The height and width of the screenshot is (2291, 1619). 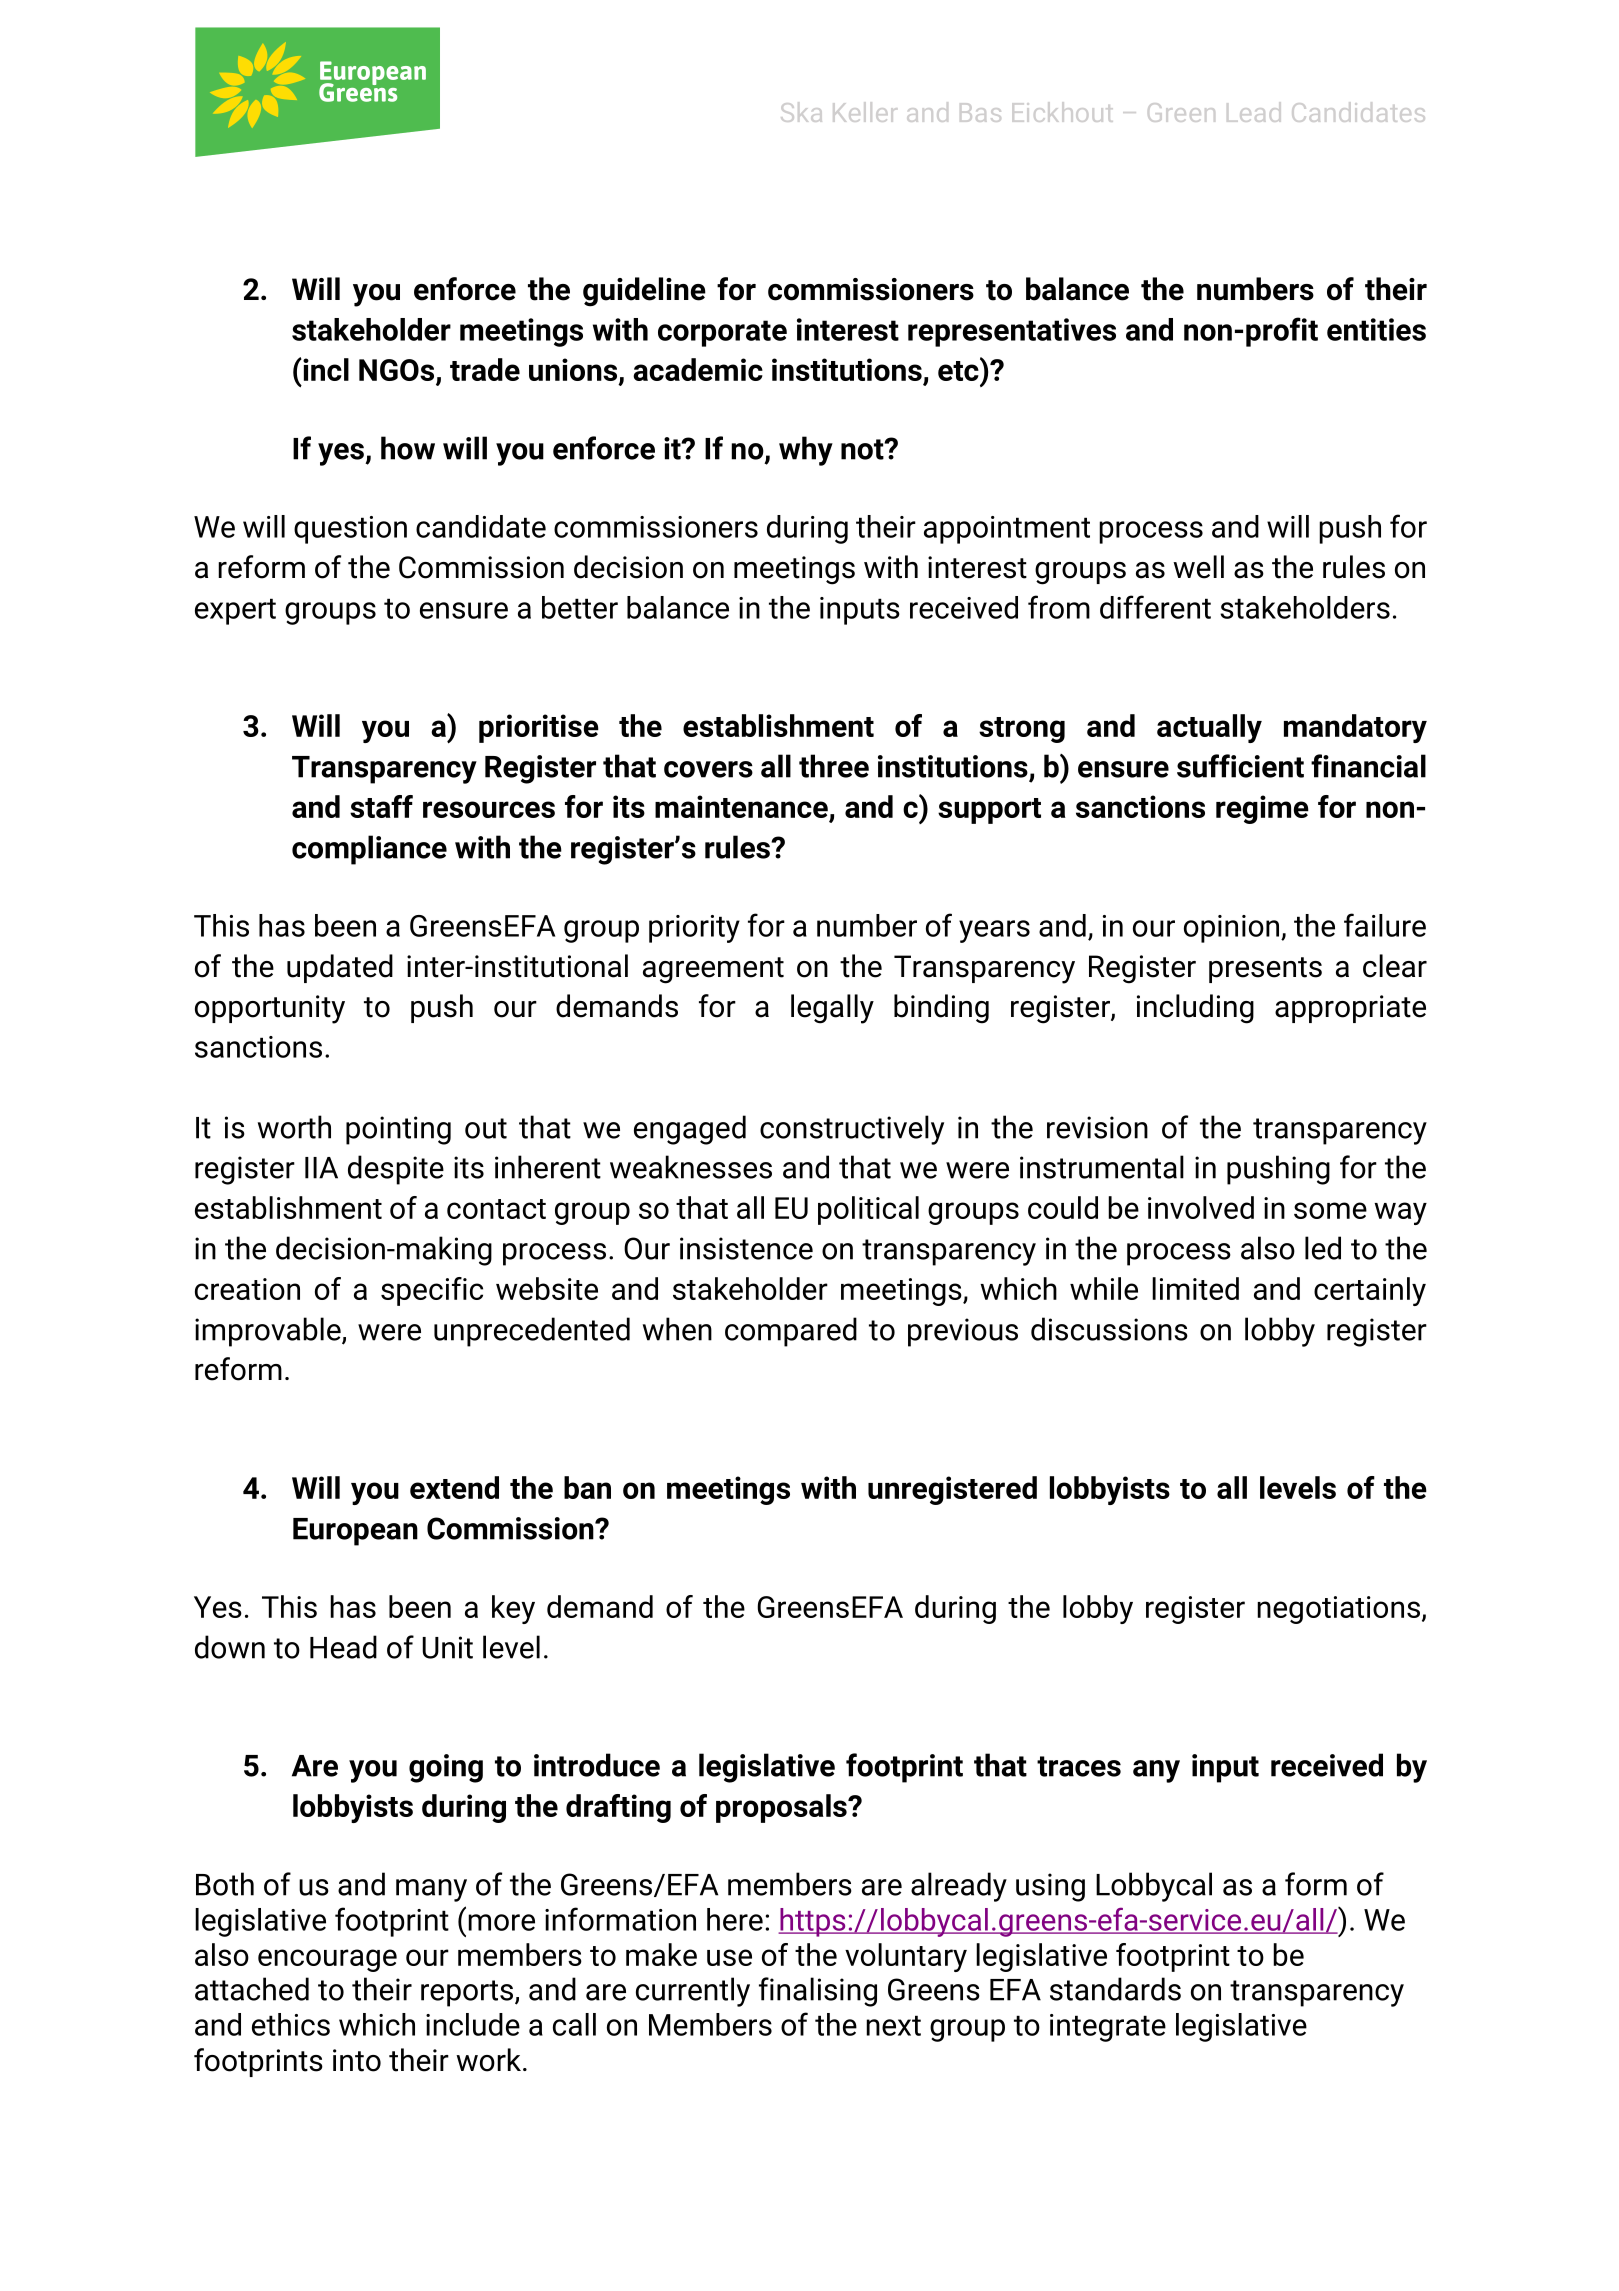 I want to click on trade, so click(x=485, y=369).
